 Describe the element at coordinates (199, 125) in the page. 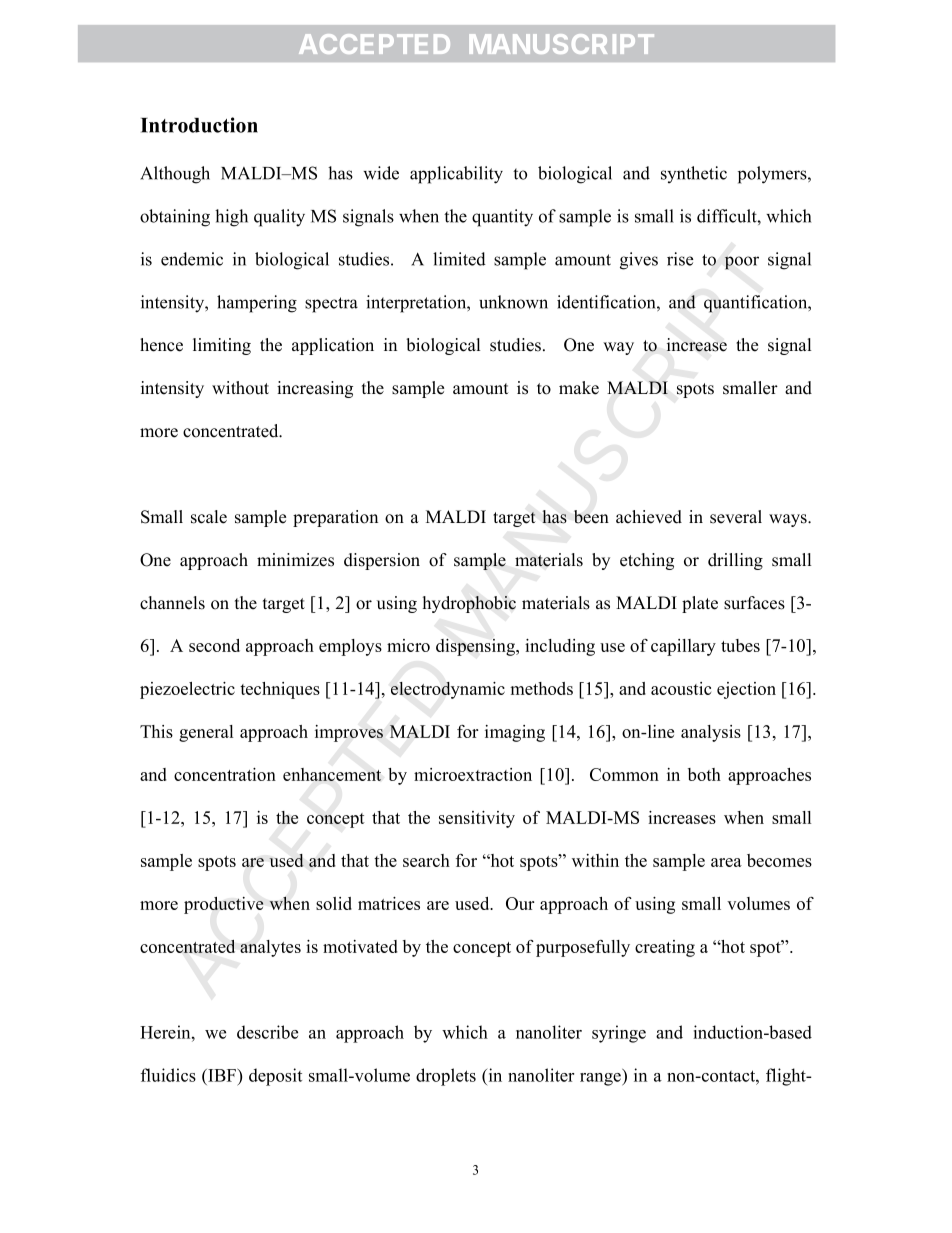

I see `Introduction` at that location.
